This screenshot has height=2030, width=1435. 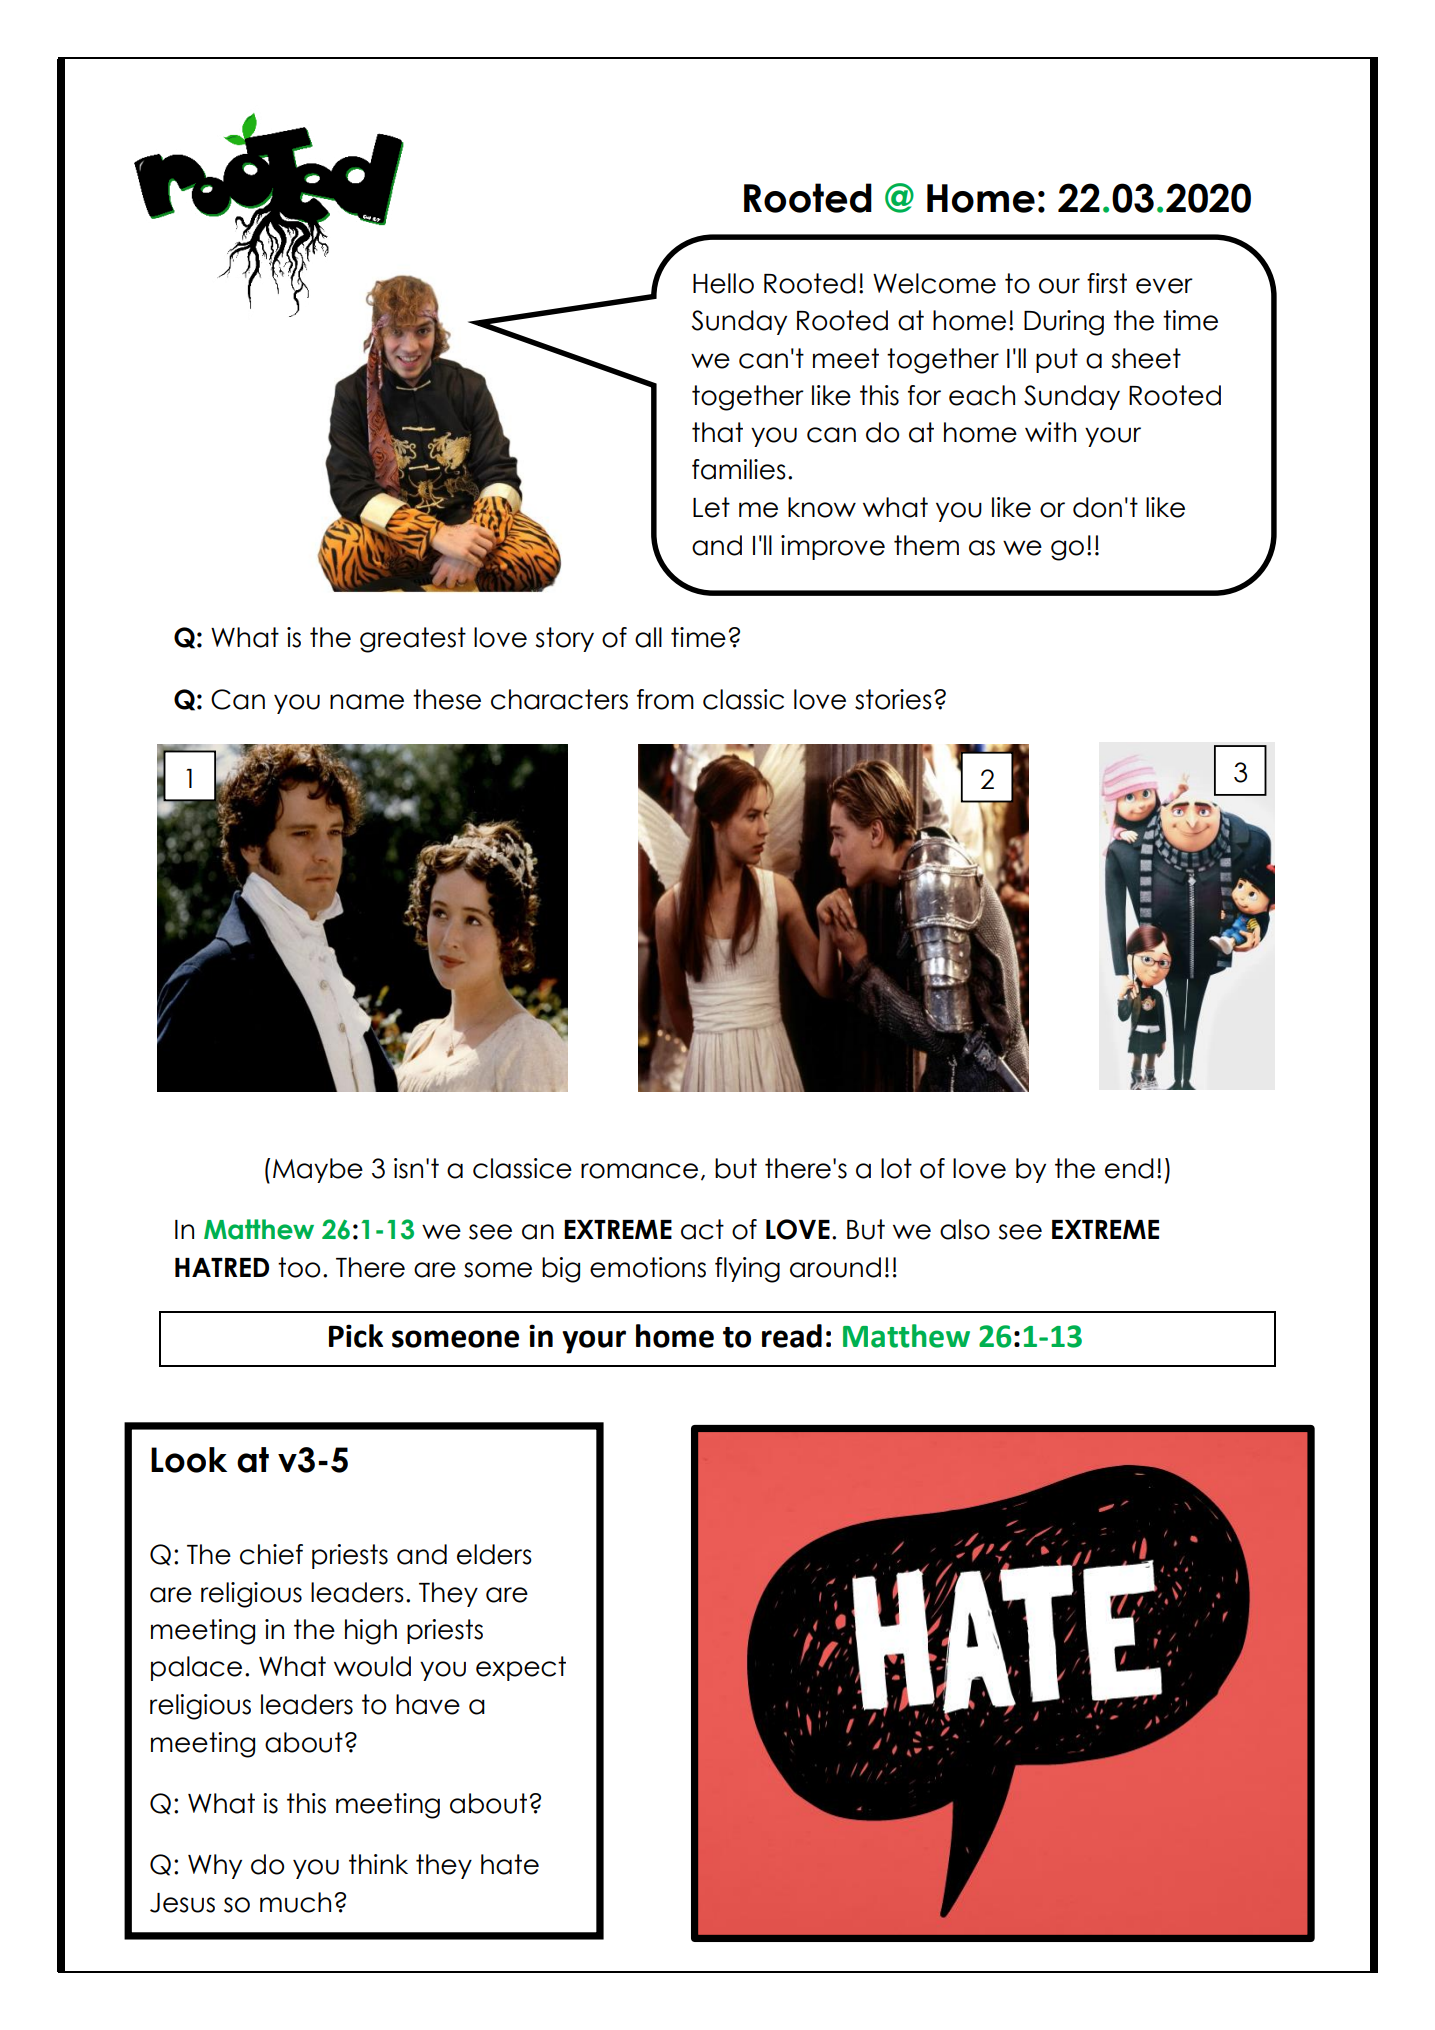 What do you see at coordinates (1064, 323) in the screenshot?
I see `During` at bounding box center [1064, 323].
